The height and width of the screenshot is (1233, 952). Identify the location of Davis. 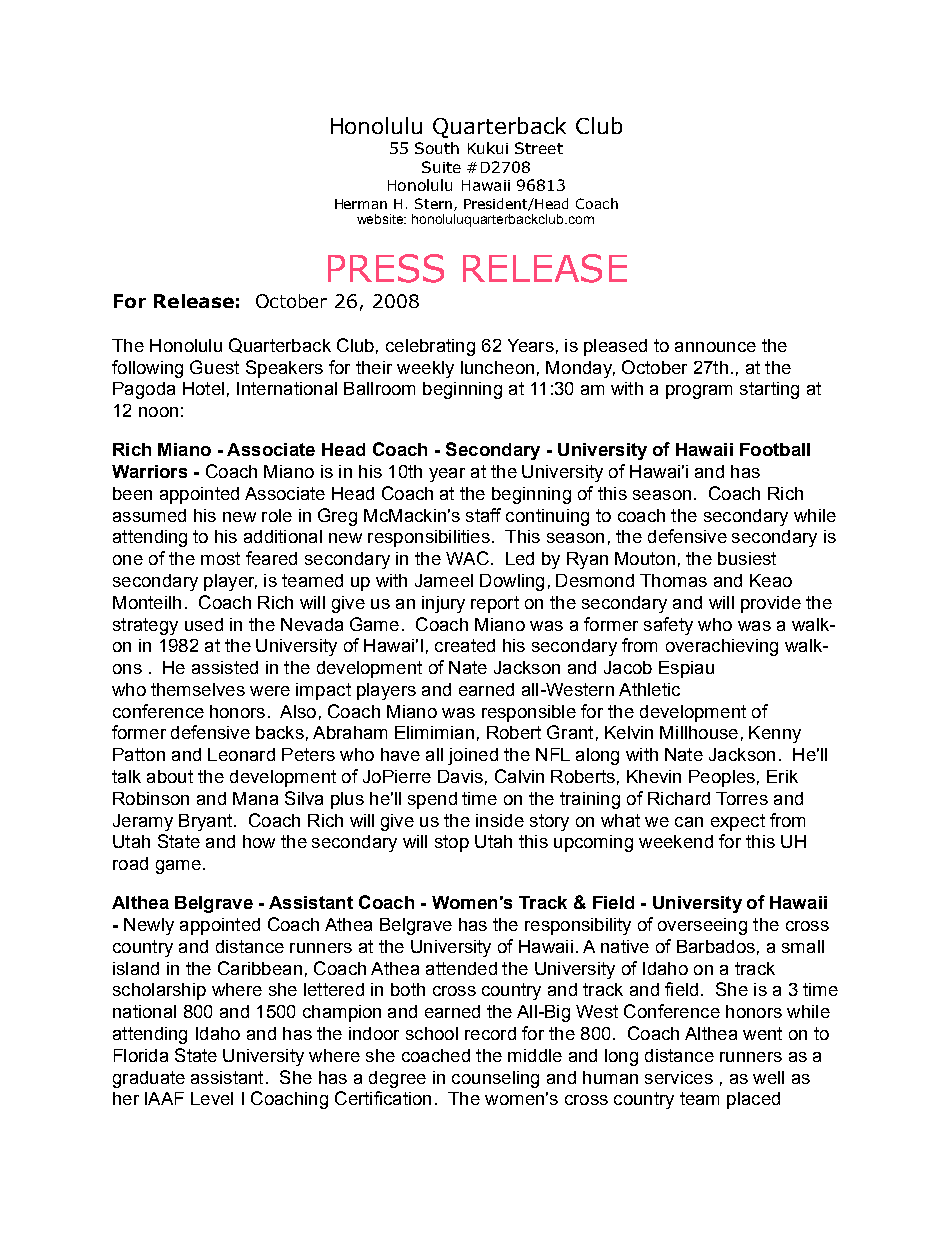
(460, 776).
